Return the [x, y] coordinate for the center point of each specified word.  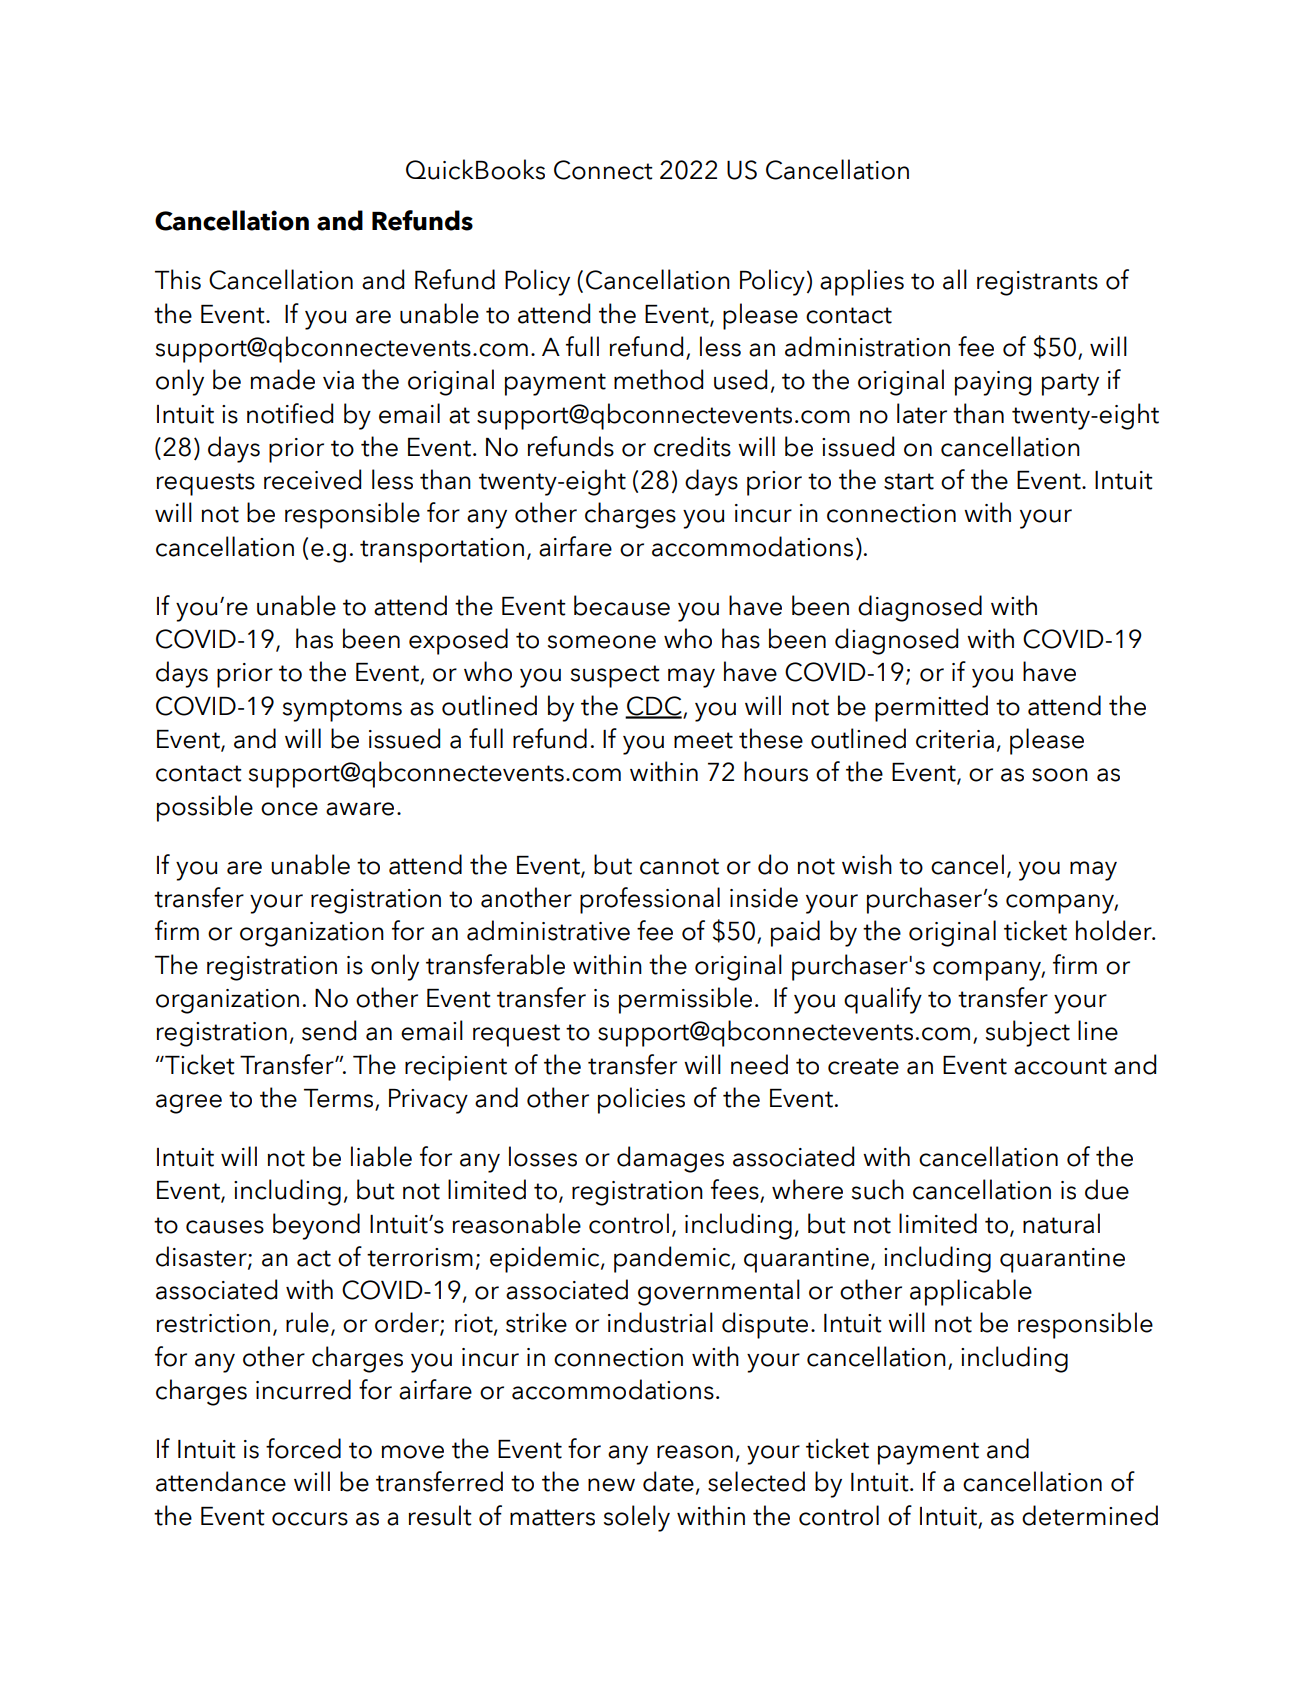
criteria [955, 739]
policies [641, 1100]
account [1060, 1066]
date [668, 1481]
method [658, 379]
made [282, 379]
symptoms [342, 710]
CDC [654, 707]
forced [303, 1448]
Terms [340, 1099]
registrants [1037, 283]
